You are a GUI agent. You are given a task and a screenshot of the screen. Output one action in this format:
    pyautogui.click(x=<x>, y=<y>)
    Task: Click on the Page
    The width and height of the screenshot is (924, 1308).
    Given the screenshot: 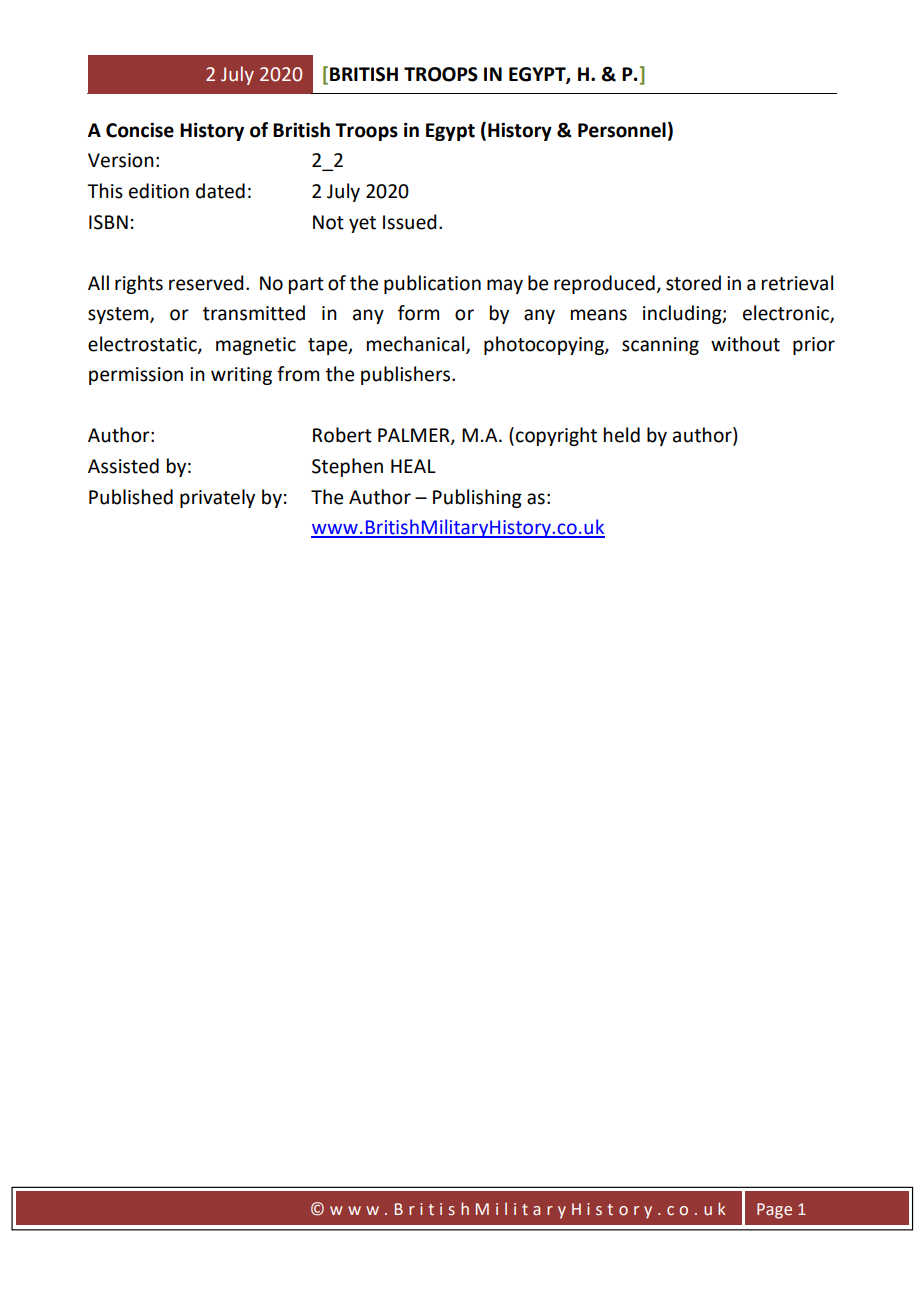 What is the action you would take?
    pyautogui.click(x=774, y=1211)
